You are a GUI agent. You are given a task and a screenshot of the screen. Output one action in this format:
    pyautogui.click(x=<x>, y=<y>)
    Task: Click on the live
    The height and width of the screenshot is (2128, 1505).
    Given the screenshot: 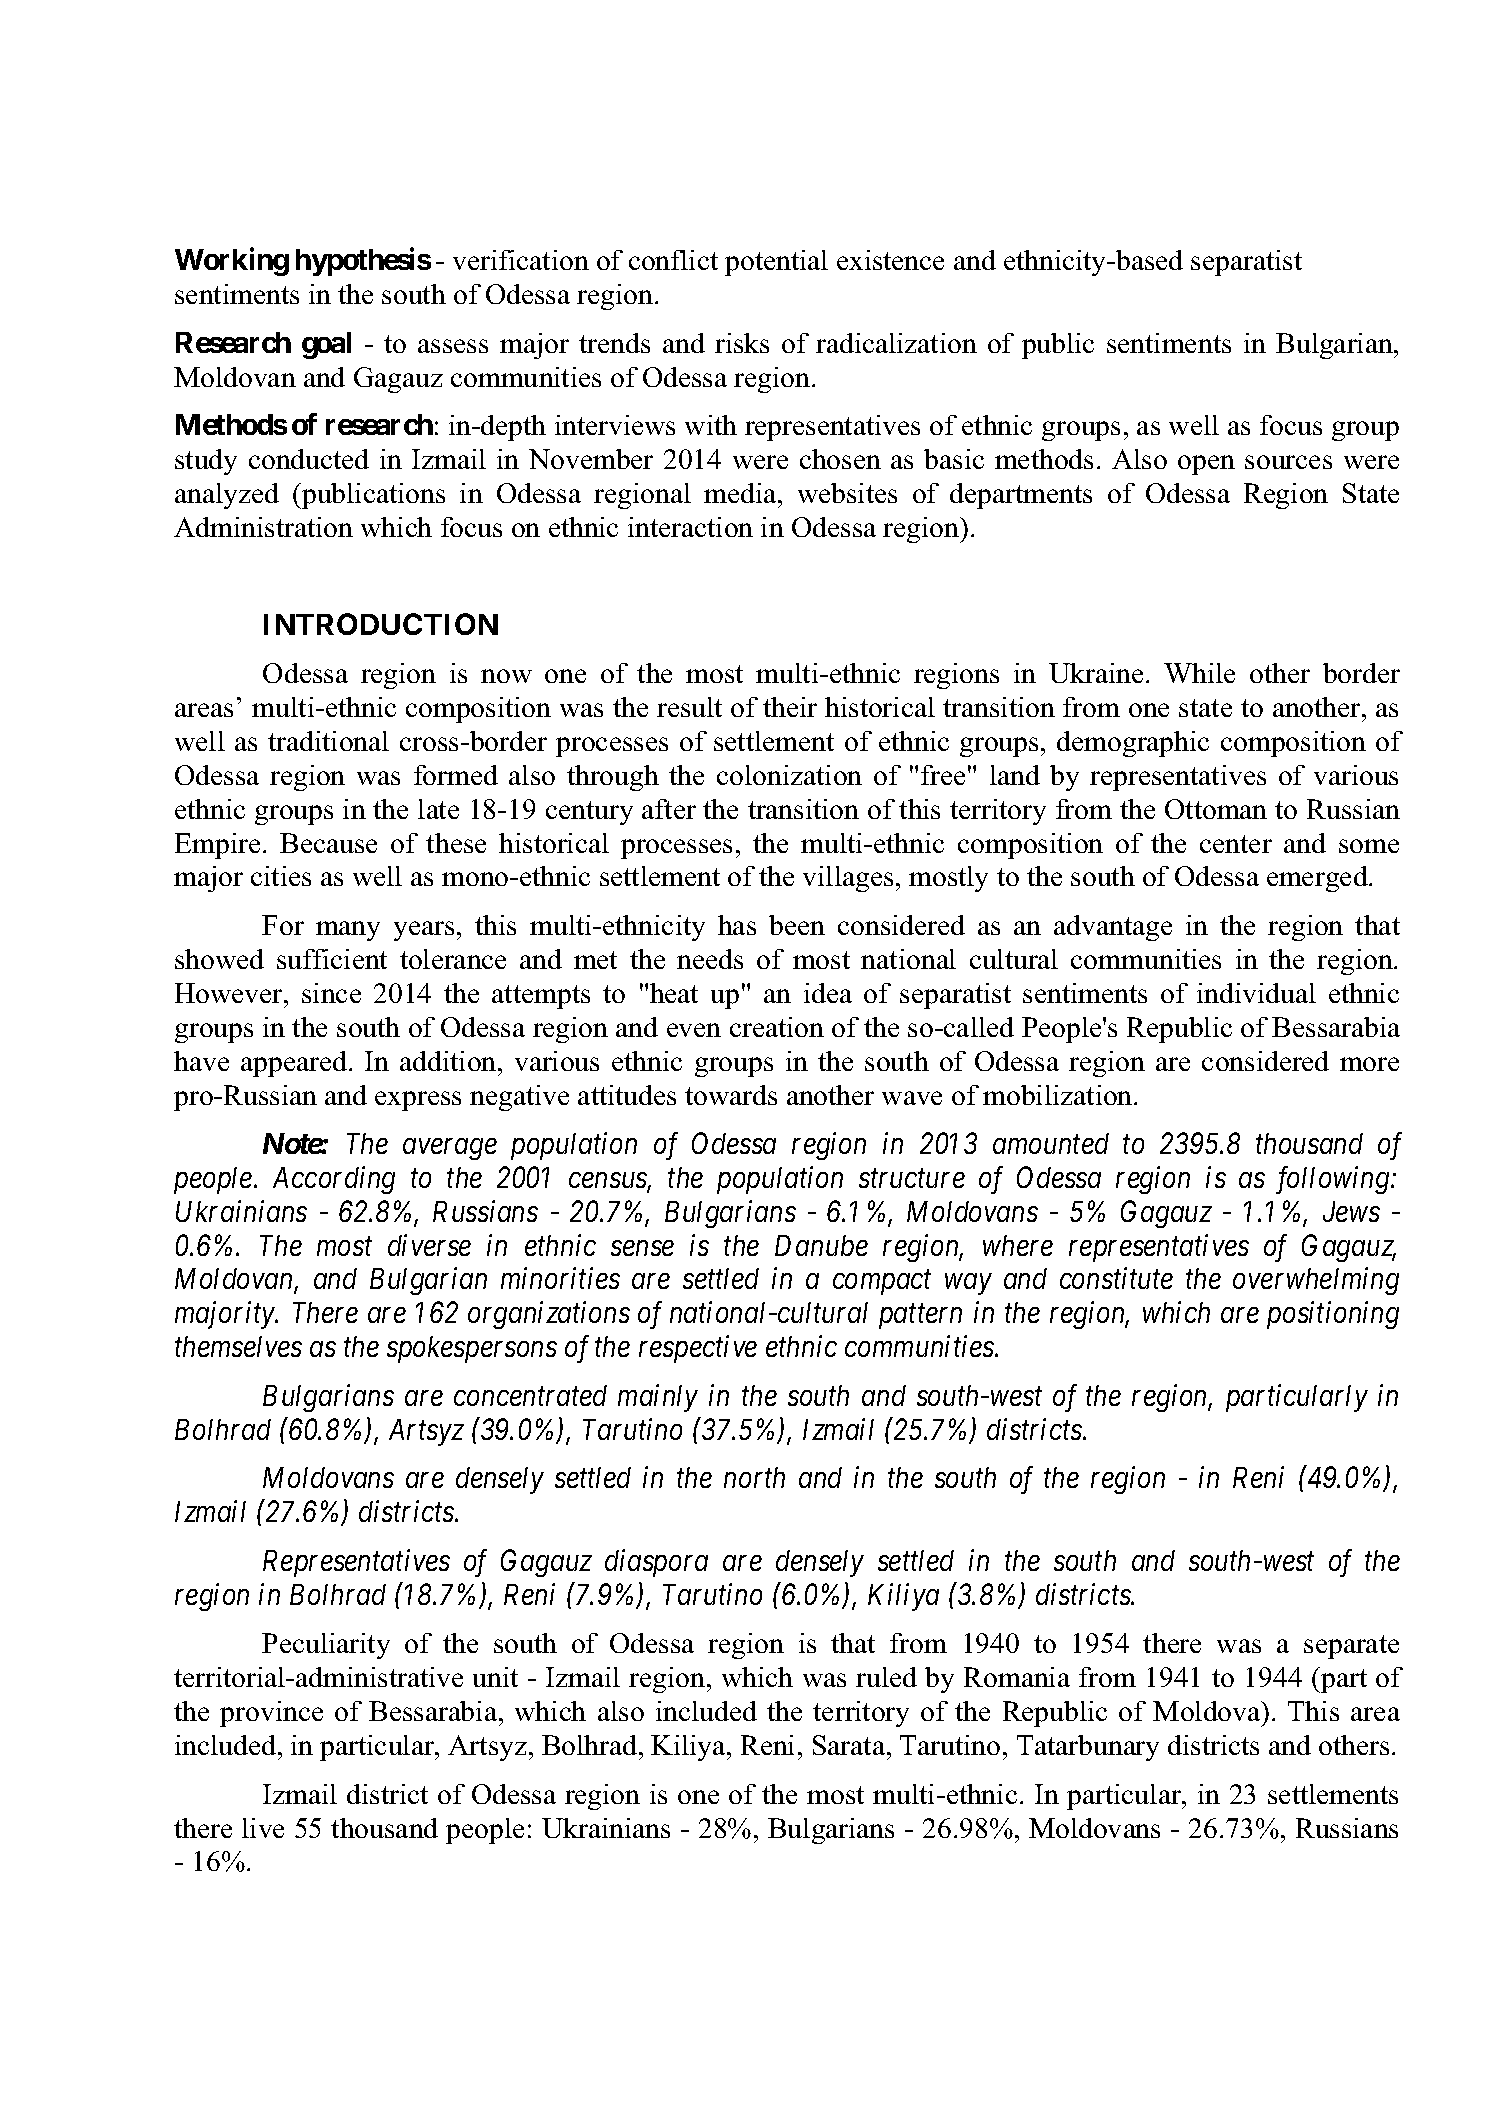 What is the action you would take?
    pyautogui.click(x=263, y=1828)
